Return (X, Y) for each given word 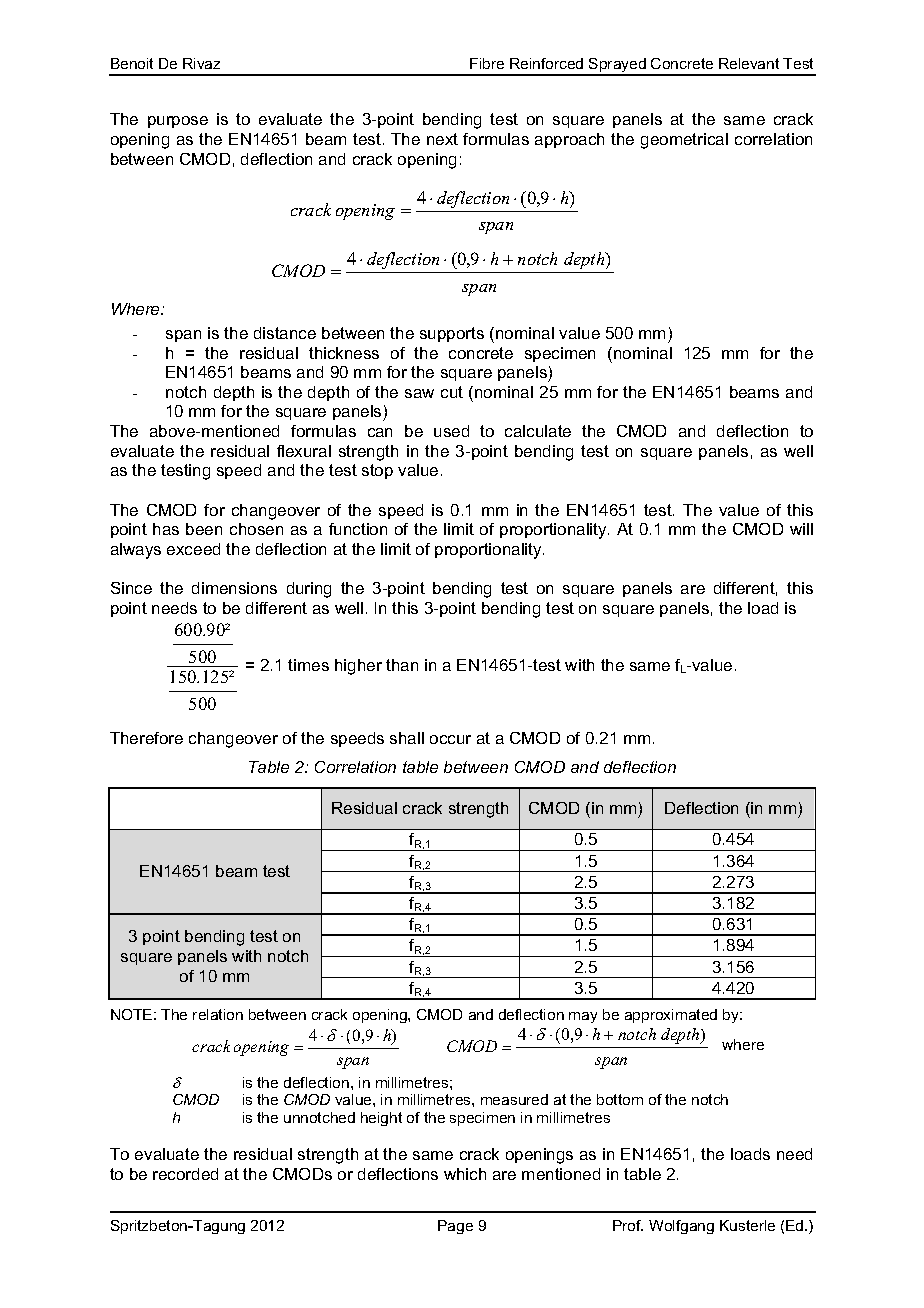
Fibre (487, 63)
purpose (178, 122)
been (204, 529)
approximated (671, 1016)
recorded (185, 1174)
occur (450, 739)
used (451, 431)
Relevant (749, 63)
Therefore (146, 738)
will (801, 529)
